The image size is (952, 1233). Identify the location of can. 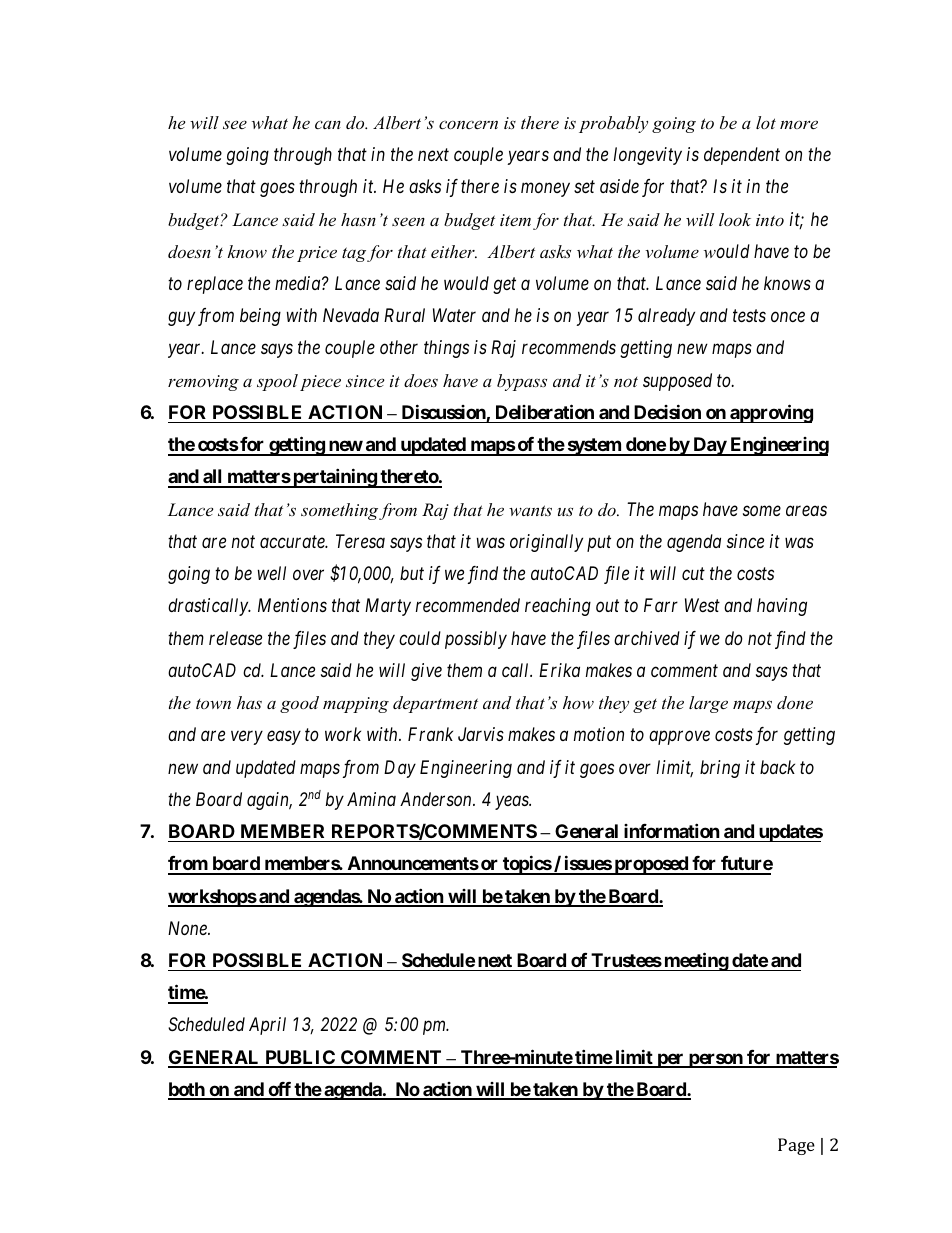
(328, 124).
